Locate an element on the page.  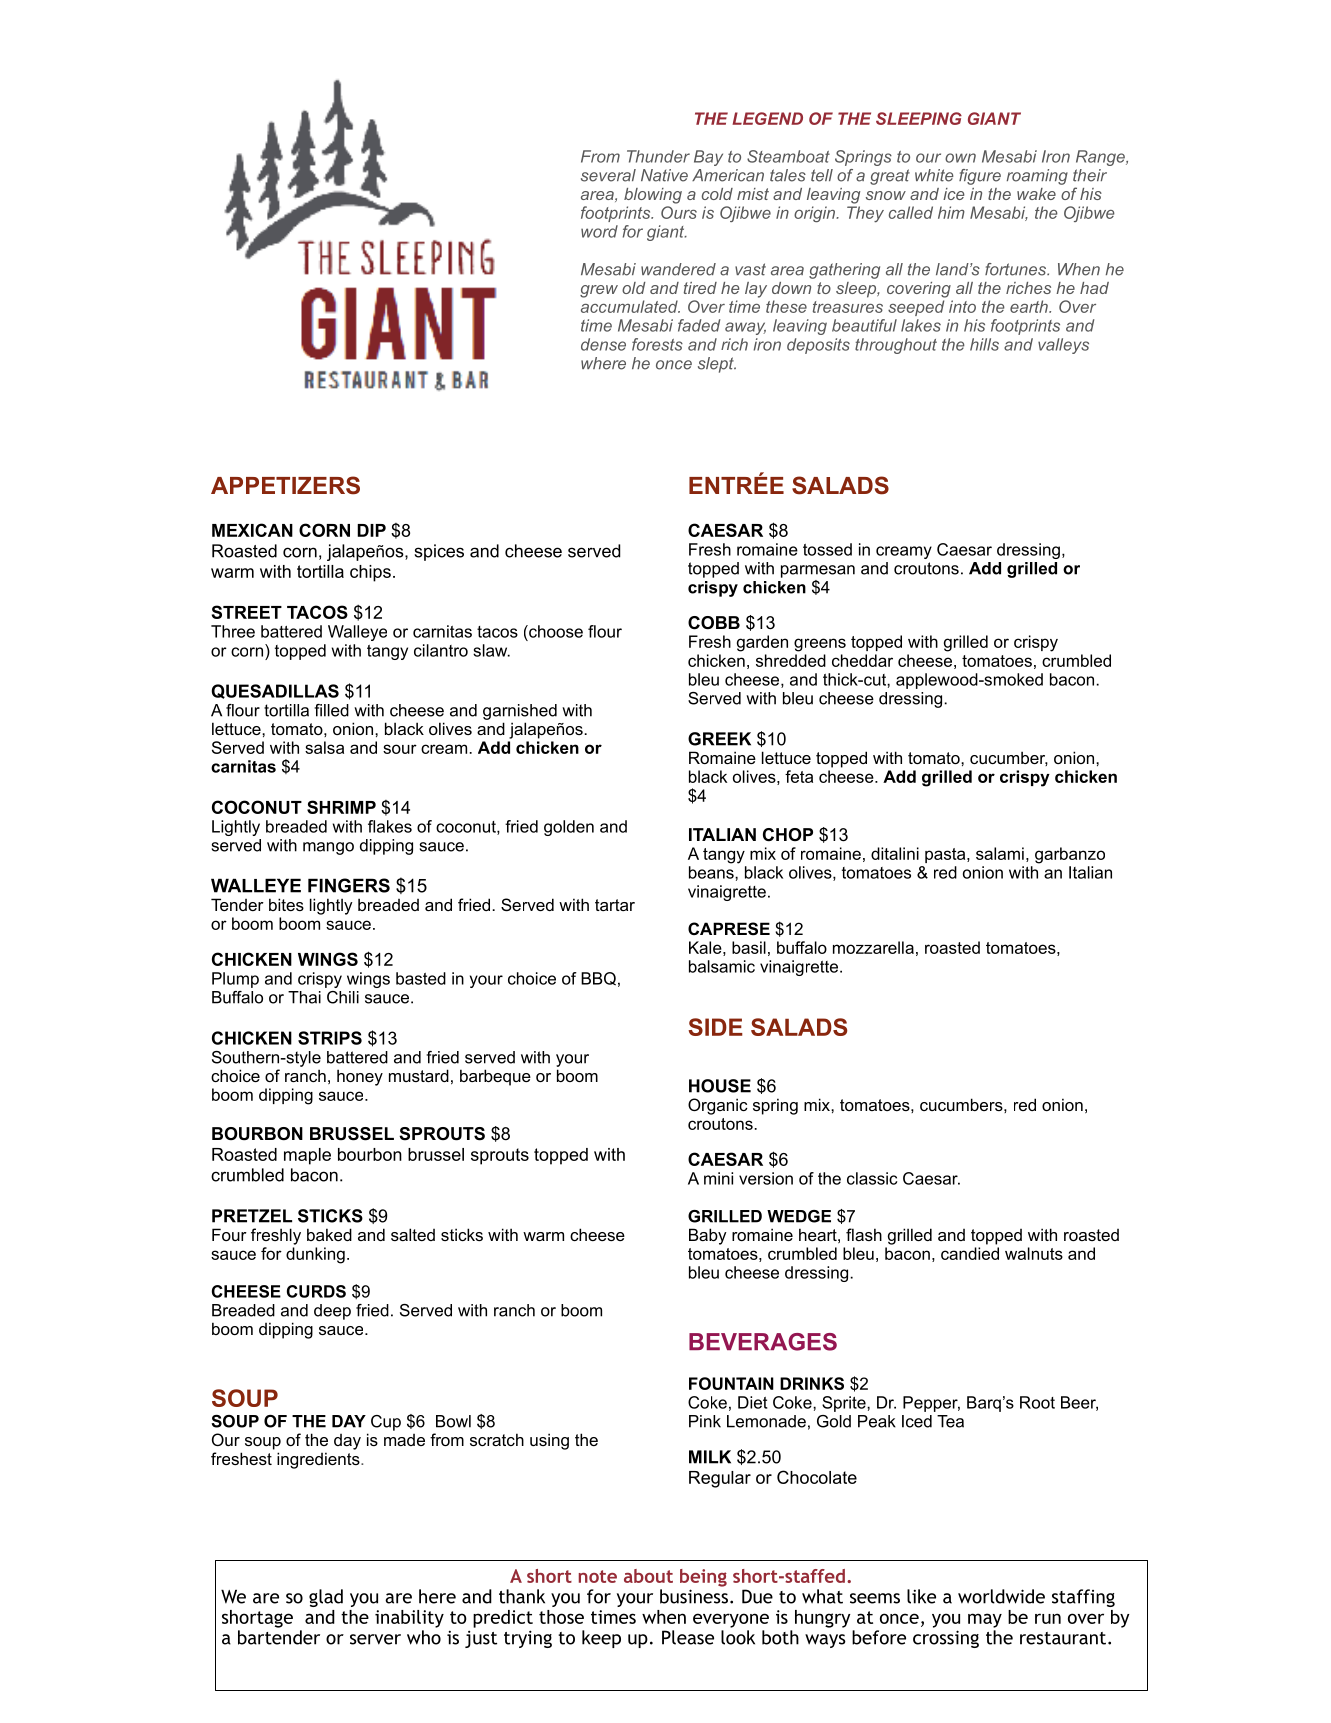
GREEK is located at coordinates (719, 739).
